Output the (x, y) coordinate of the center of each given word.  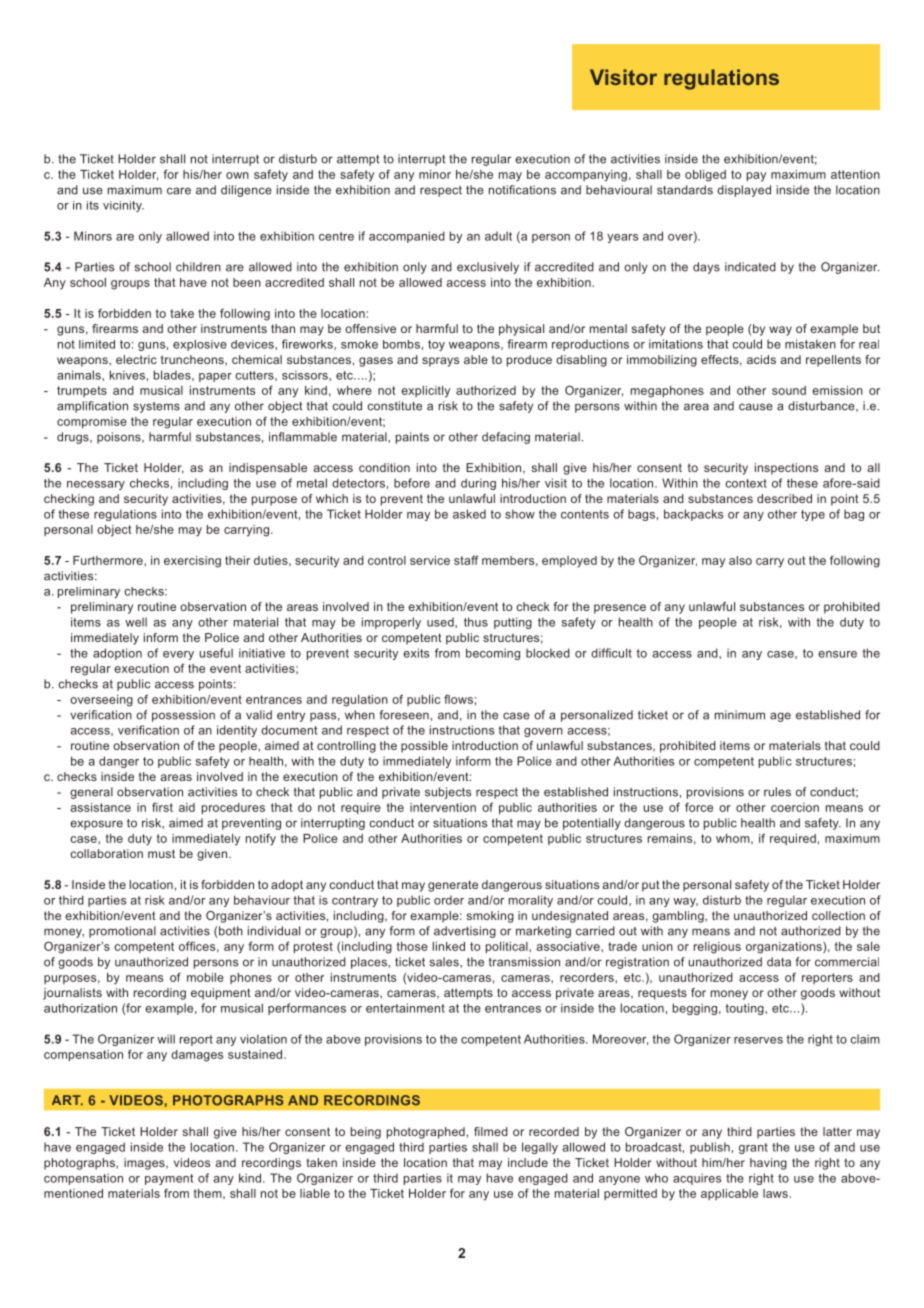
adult (498, 236)
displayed (744, 191)
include (528, 1162)
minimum (740, 715)
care (179, 191)
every (178, 655)
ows (462, 700)
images (145, 1164)
